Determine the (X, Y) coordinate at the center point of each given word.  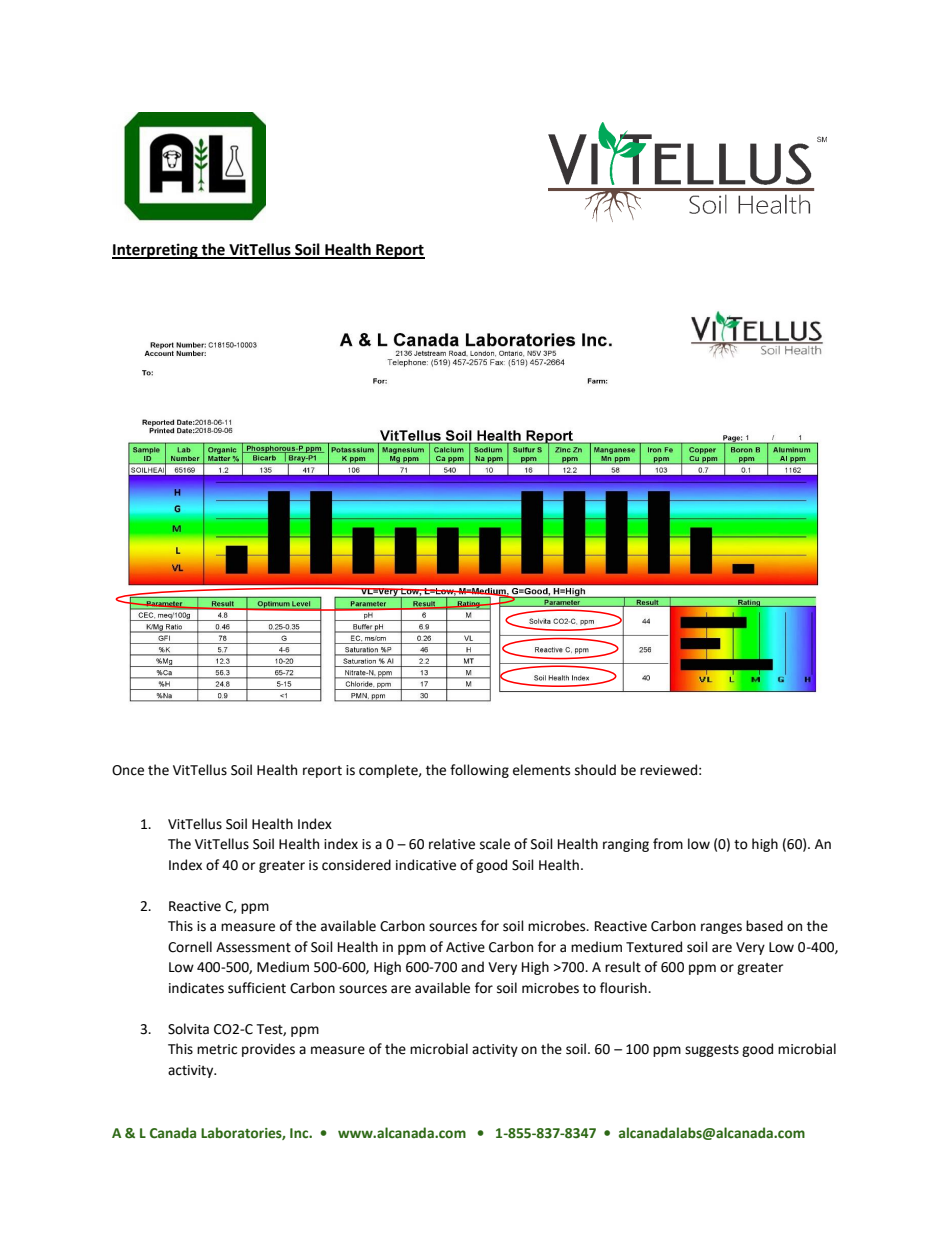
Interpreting (156, 251)
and (472, 967)
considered (356, 865)
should (595, 770)
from (668, 844)
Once (128, 770)
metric (217, 1049)
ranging (626, 845)
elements (541, 770)
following (479, 771)
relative (452, 844)
